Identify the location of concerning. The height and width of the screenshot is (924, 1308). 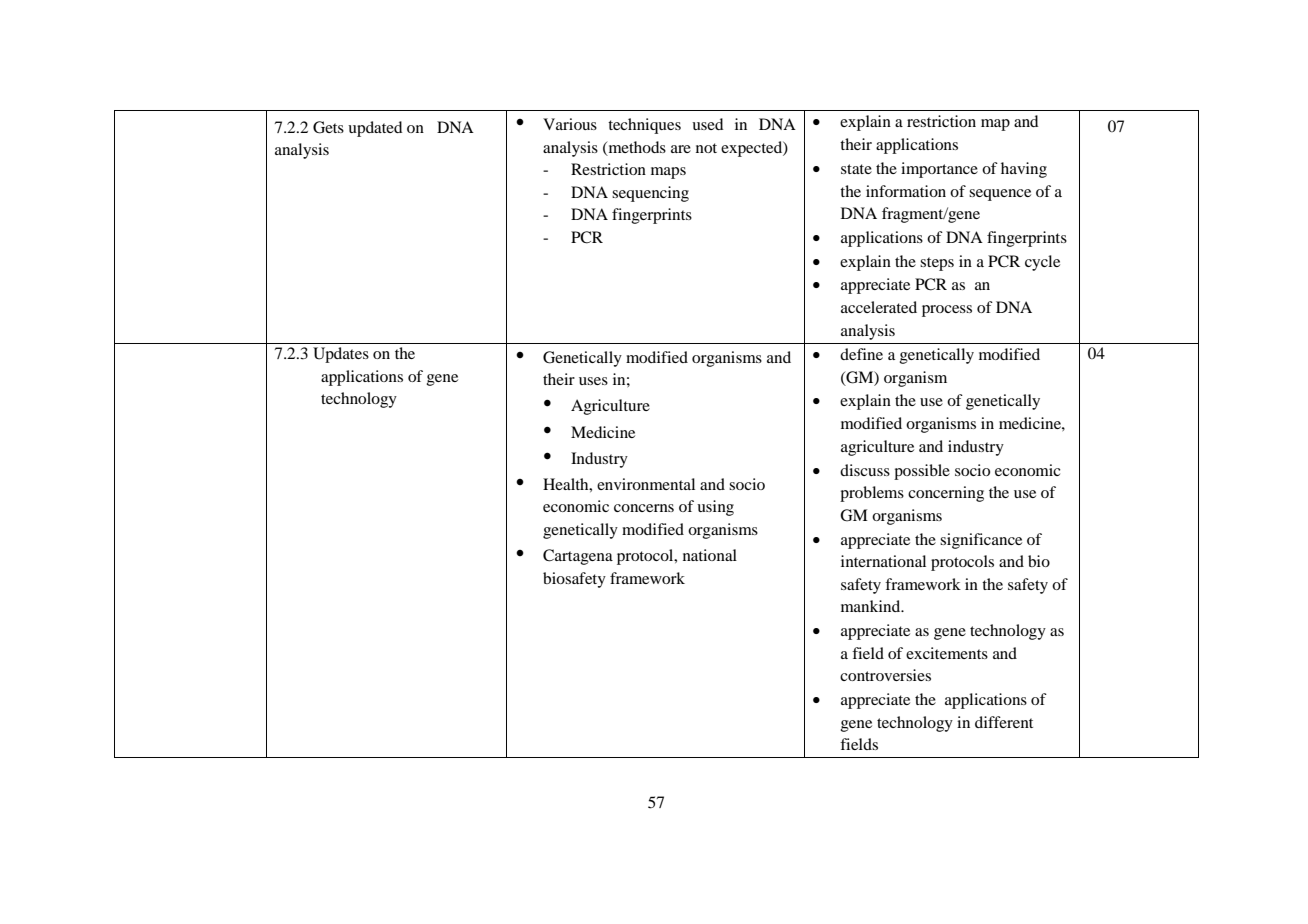
(946, 494).
